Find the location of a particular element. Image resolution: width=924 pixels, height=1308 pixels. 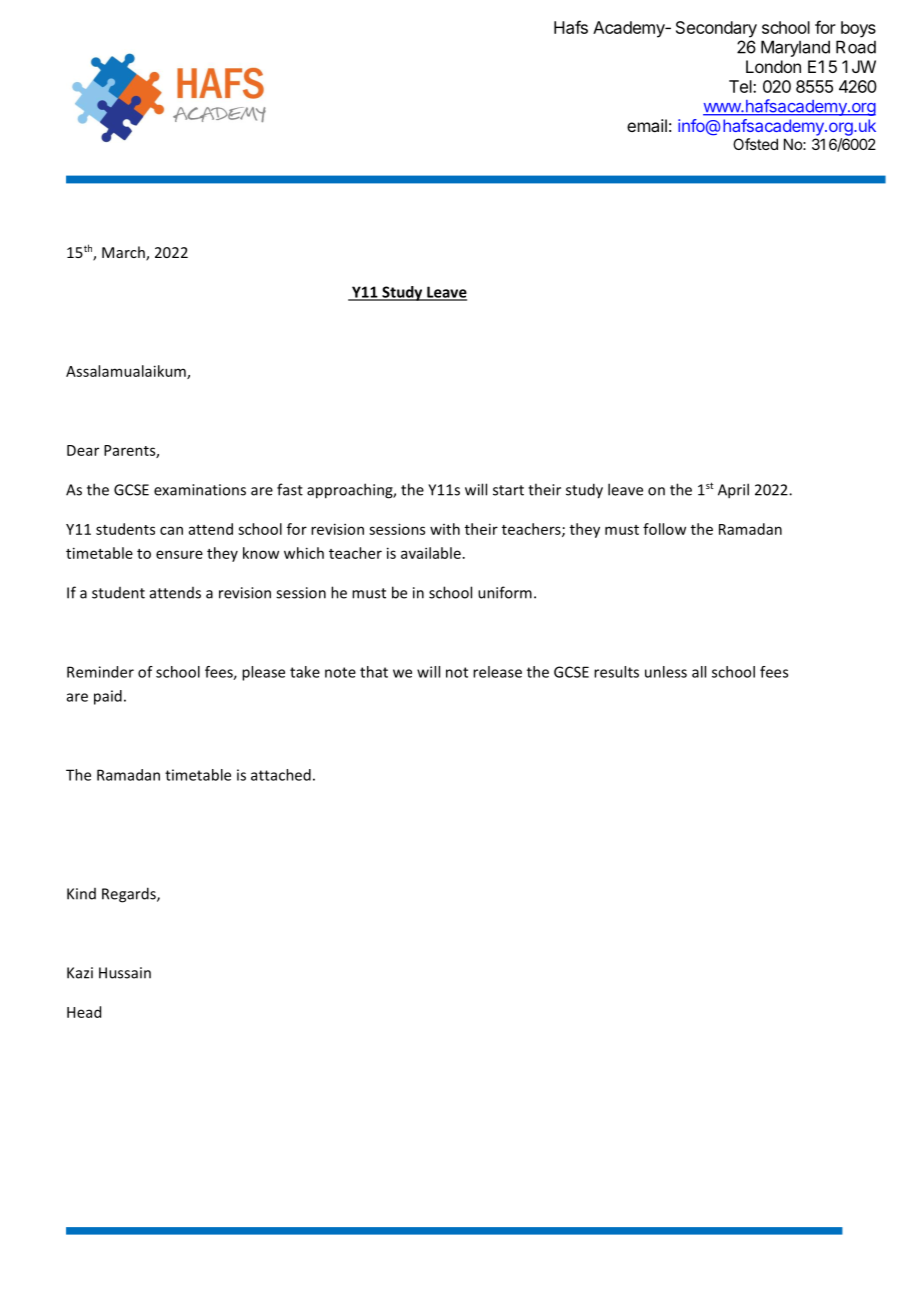

Regards is located at coordinates (130, 895).
